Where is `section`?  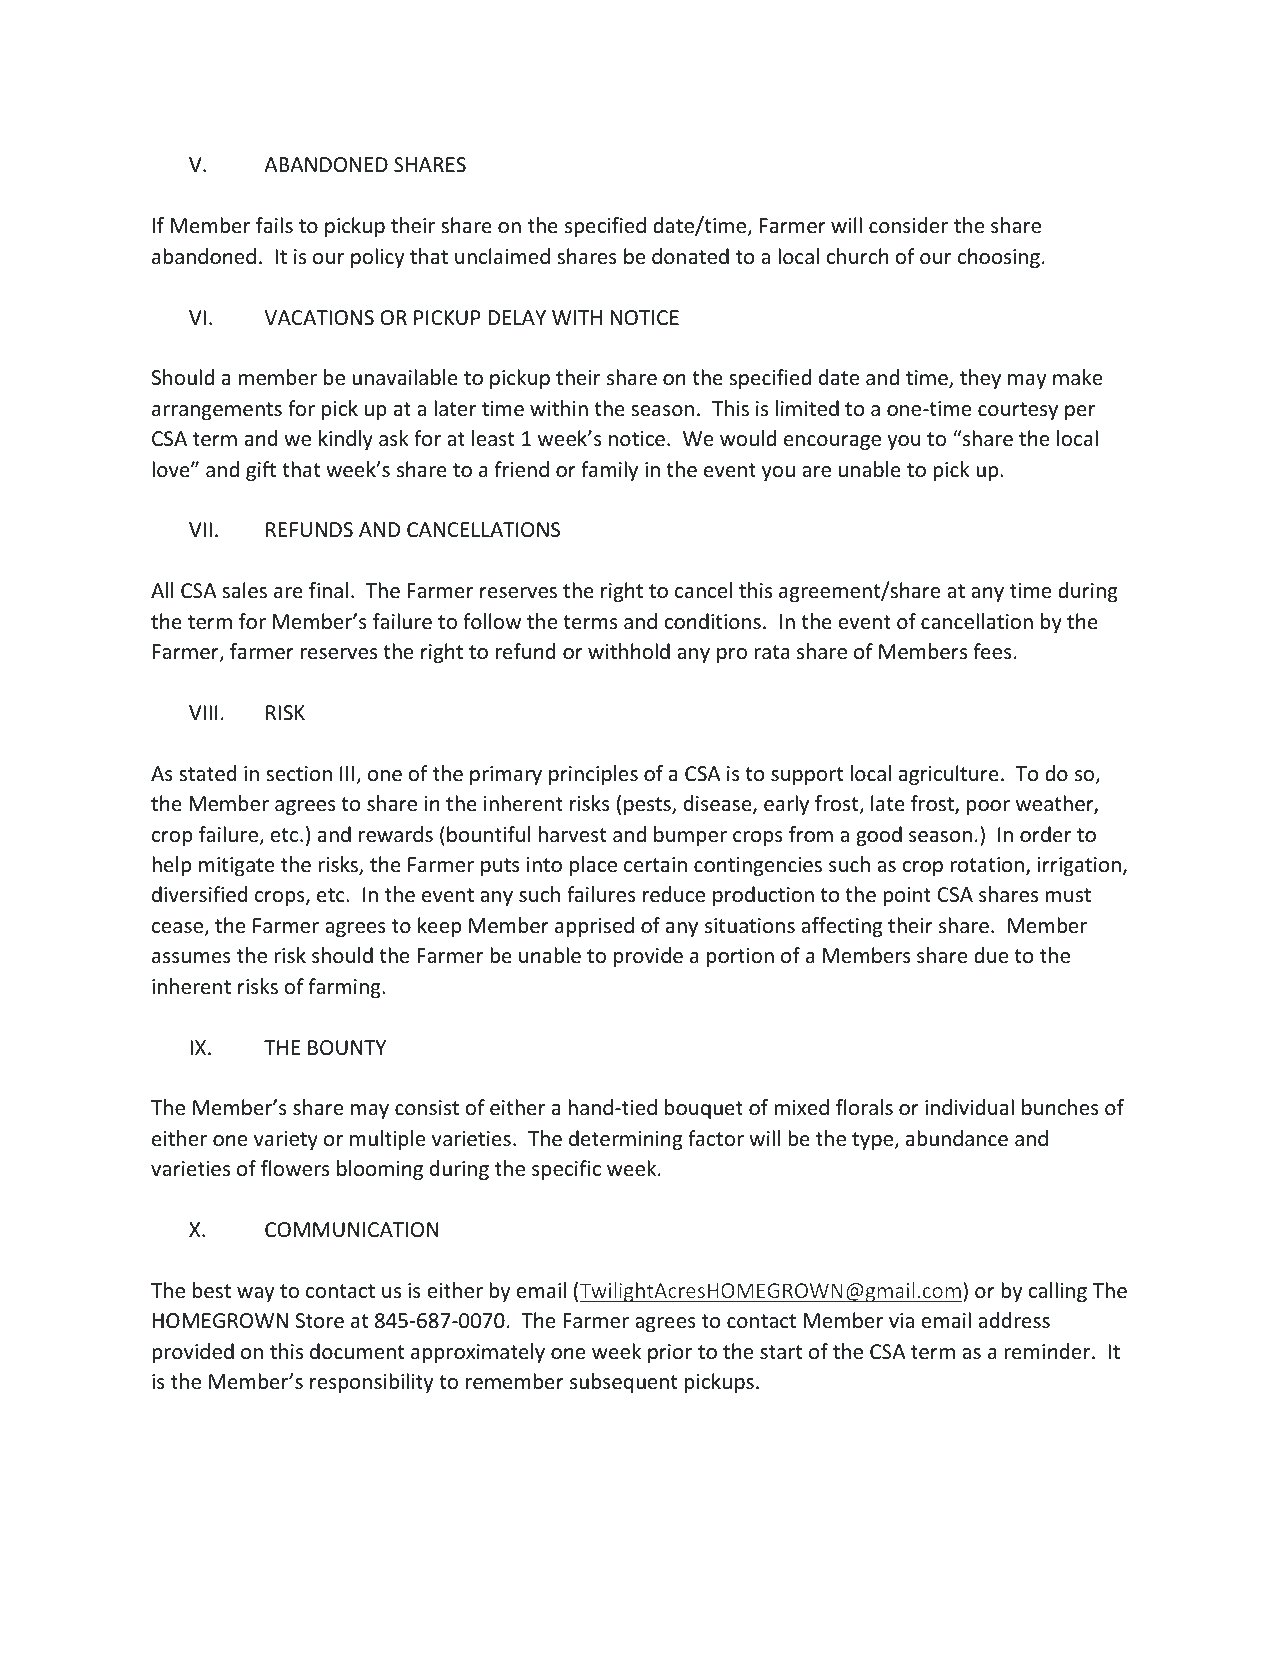
section is located at coordinates (299, 773).
